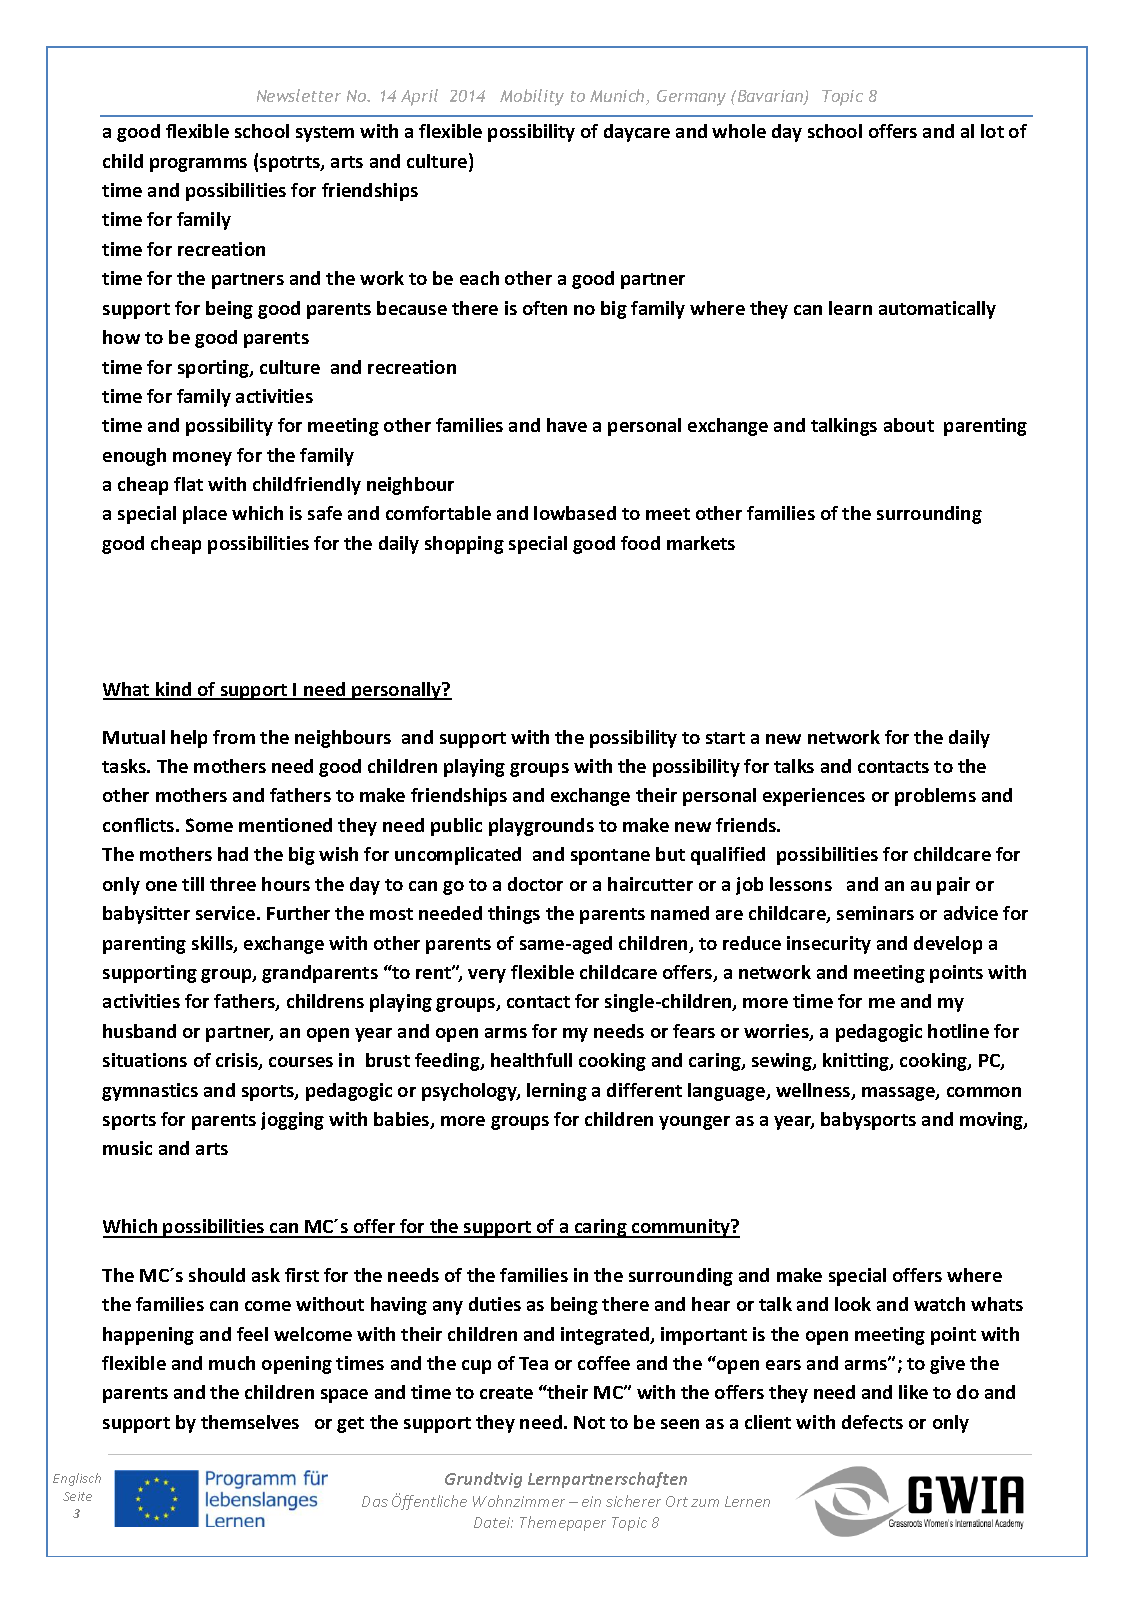 This image has width=1133, height=1603. What do you see at coordinates (935, 797) in the image?
I see `problems` at bounding box center [935, 797].
